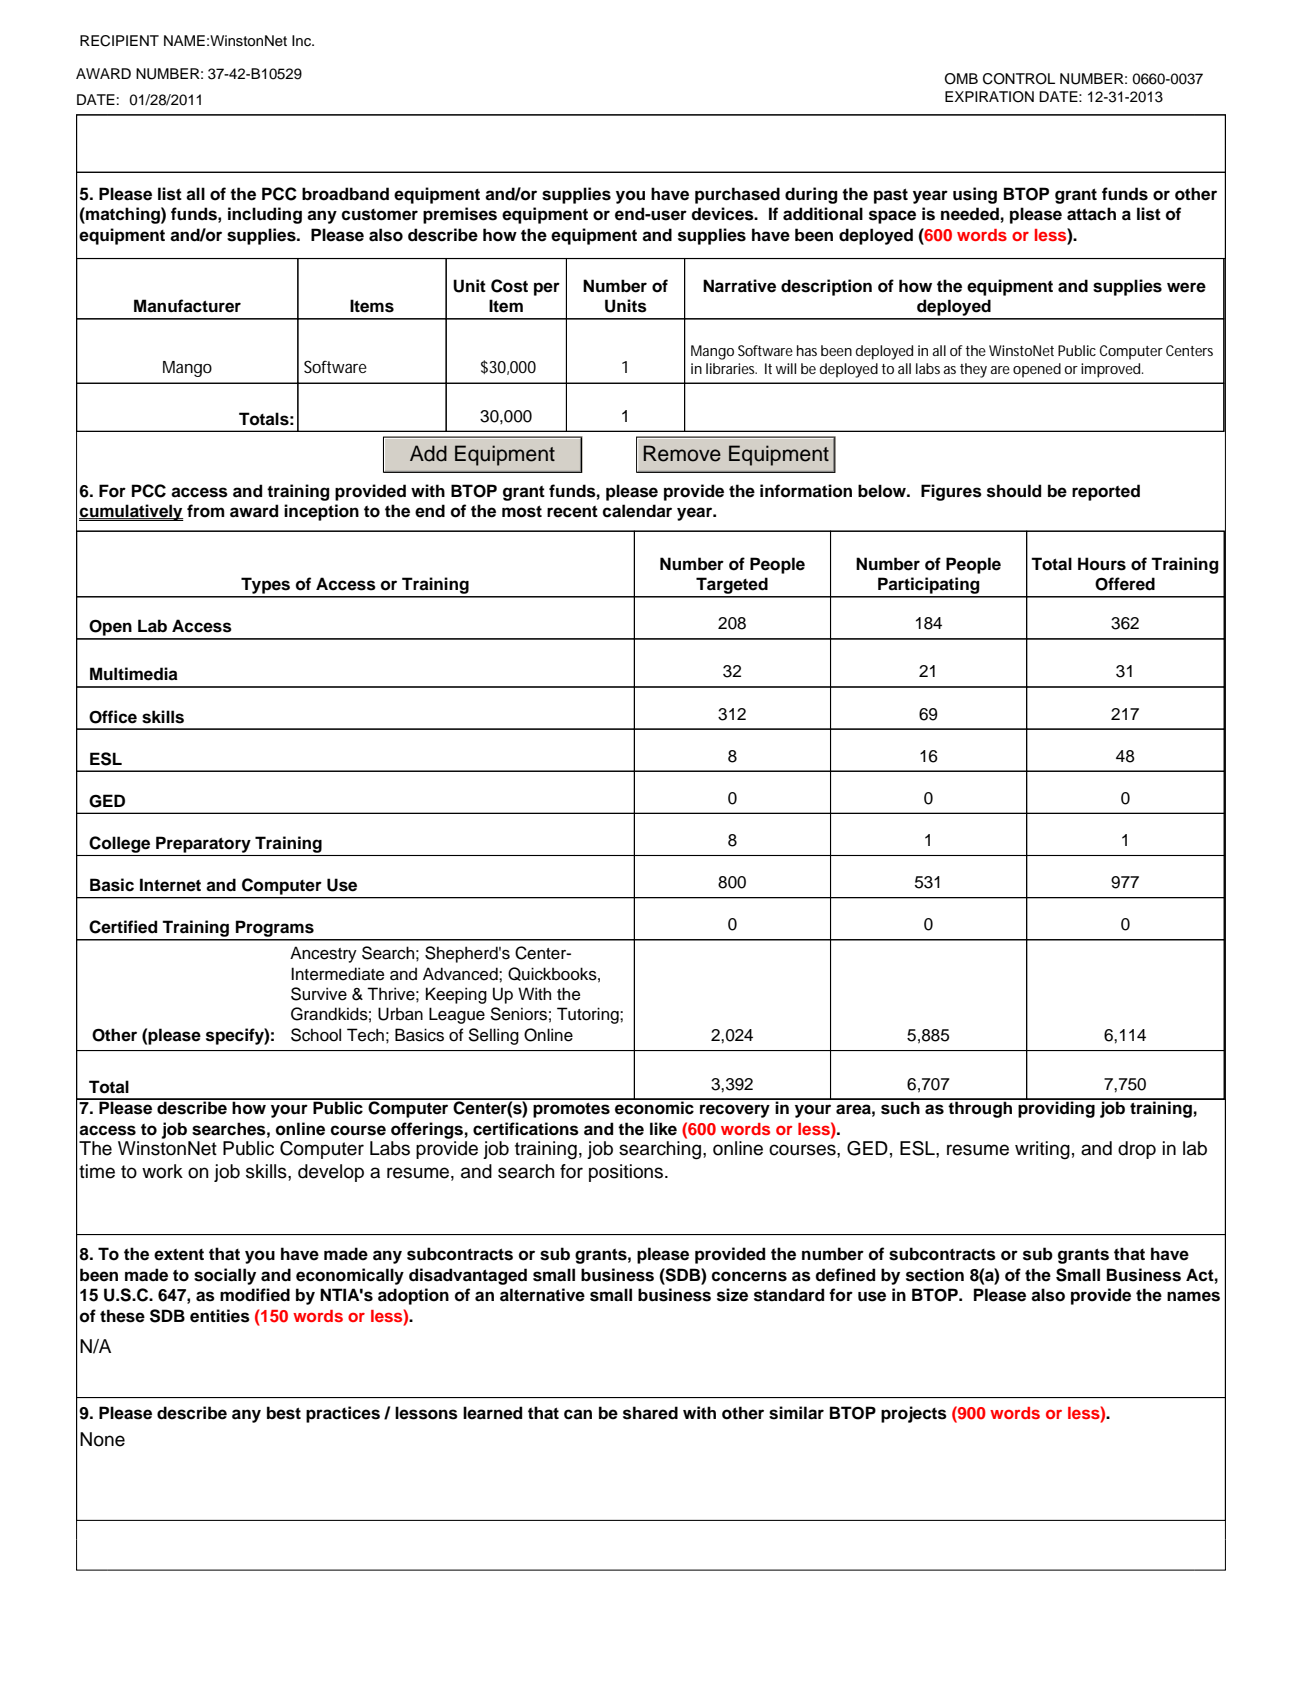  What do you see at coordinates (205, 511) in the screenshot?
I see `from` at bounding box center [205, 511].
